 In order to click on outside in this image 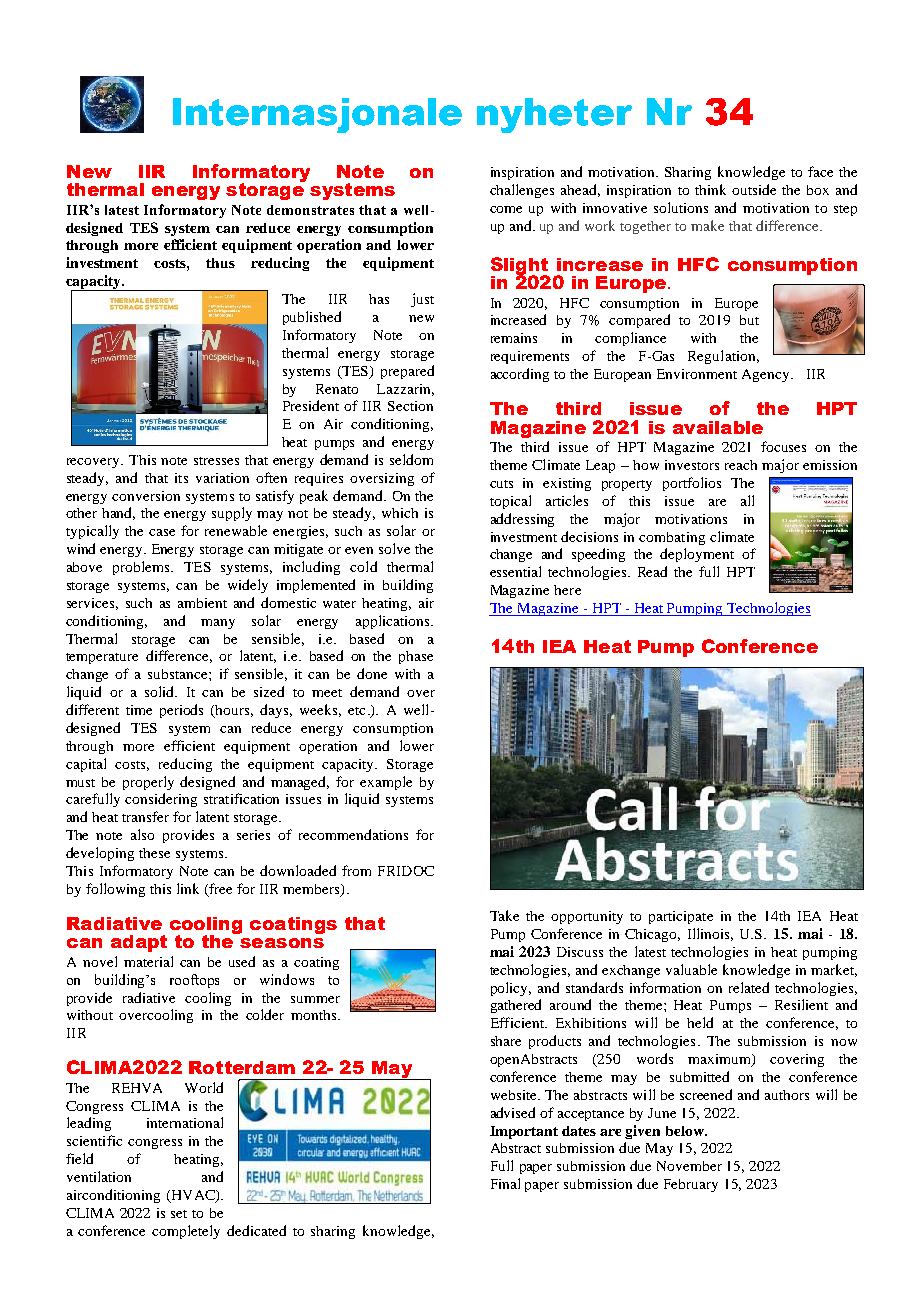, I will do `click(754, 189)`.
